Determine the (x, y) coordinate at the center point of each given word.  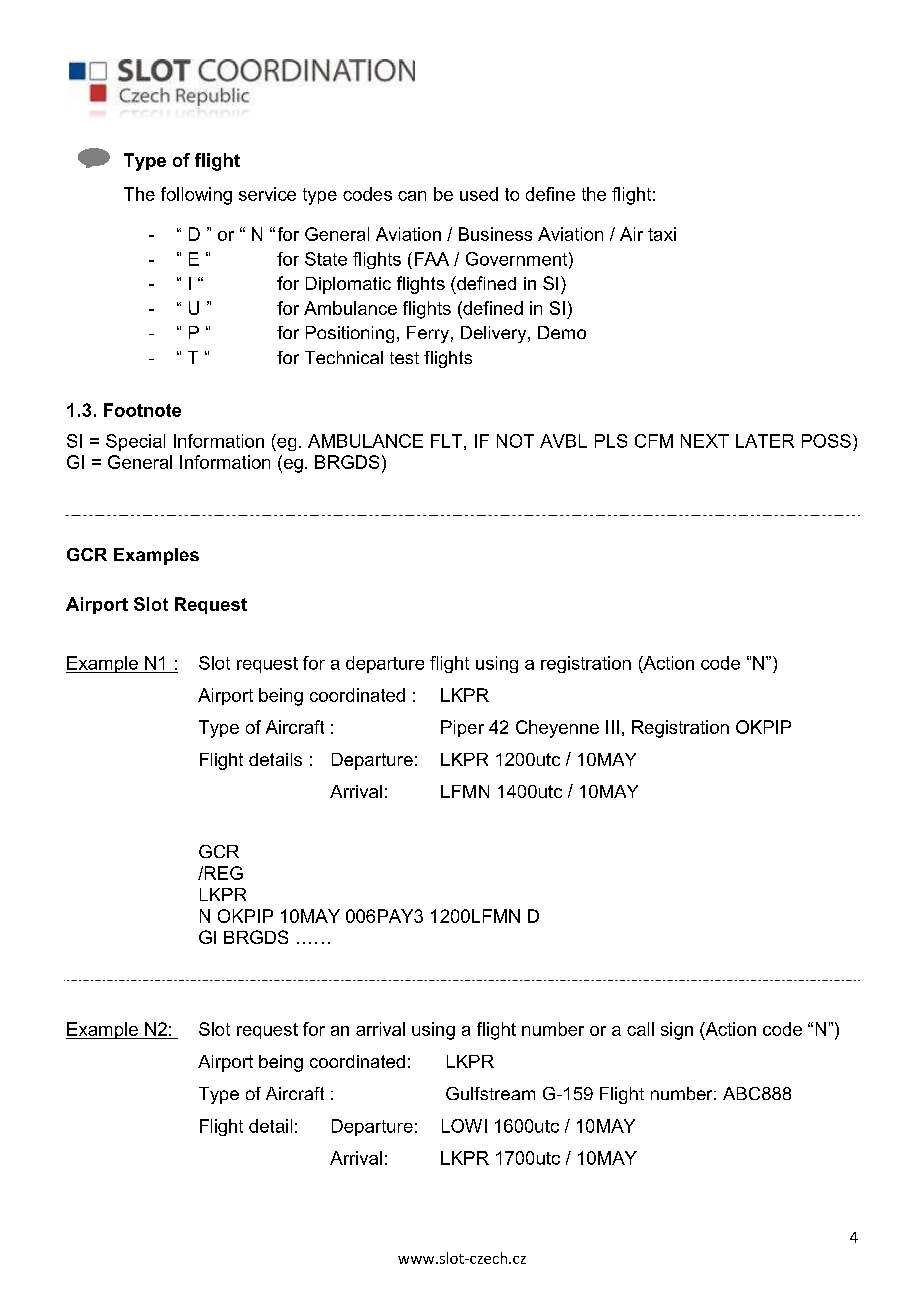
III (612, 727)
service (267, 194)
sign (677, 1031)
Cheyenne (557, 729)
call (640, 1029)
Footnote (142, 410)
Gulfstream (490, 1093)
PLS (611, 441)
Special (135, 442)
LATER (765, 441)
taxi (662, 234)
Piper (462, 728)
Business (495, 234)
